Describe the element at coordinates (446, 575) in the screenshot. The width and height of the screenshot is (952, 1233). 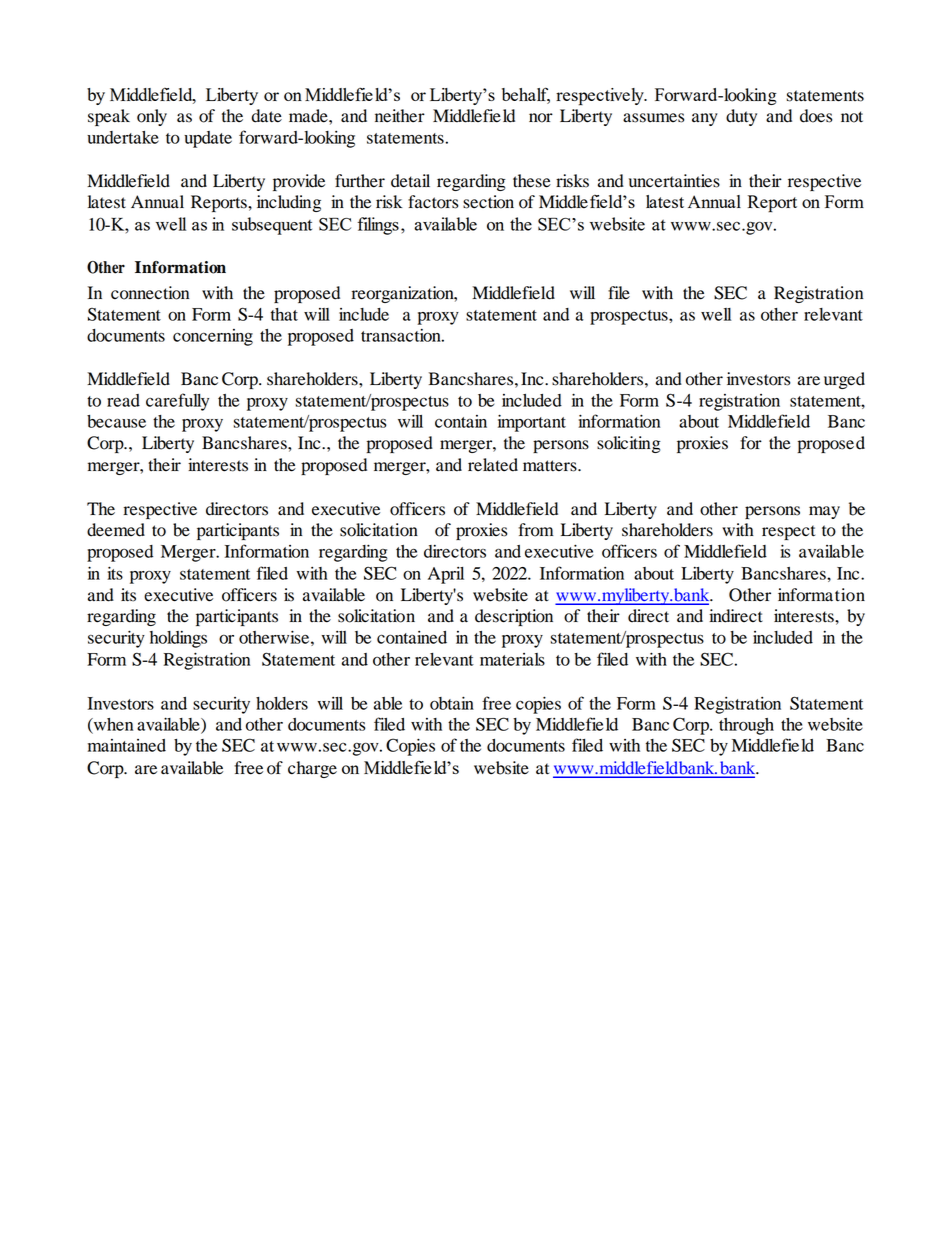
I see `April` at that location.
